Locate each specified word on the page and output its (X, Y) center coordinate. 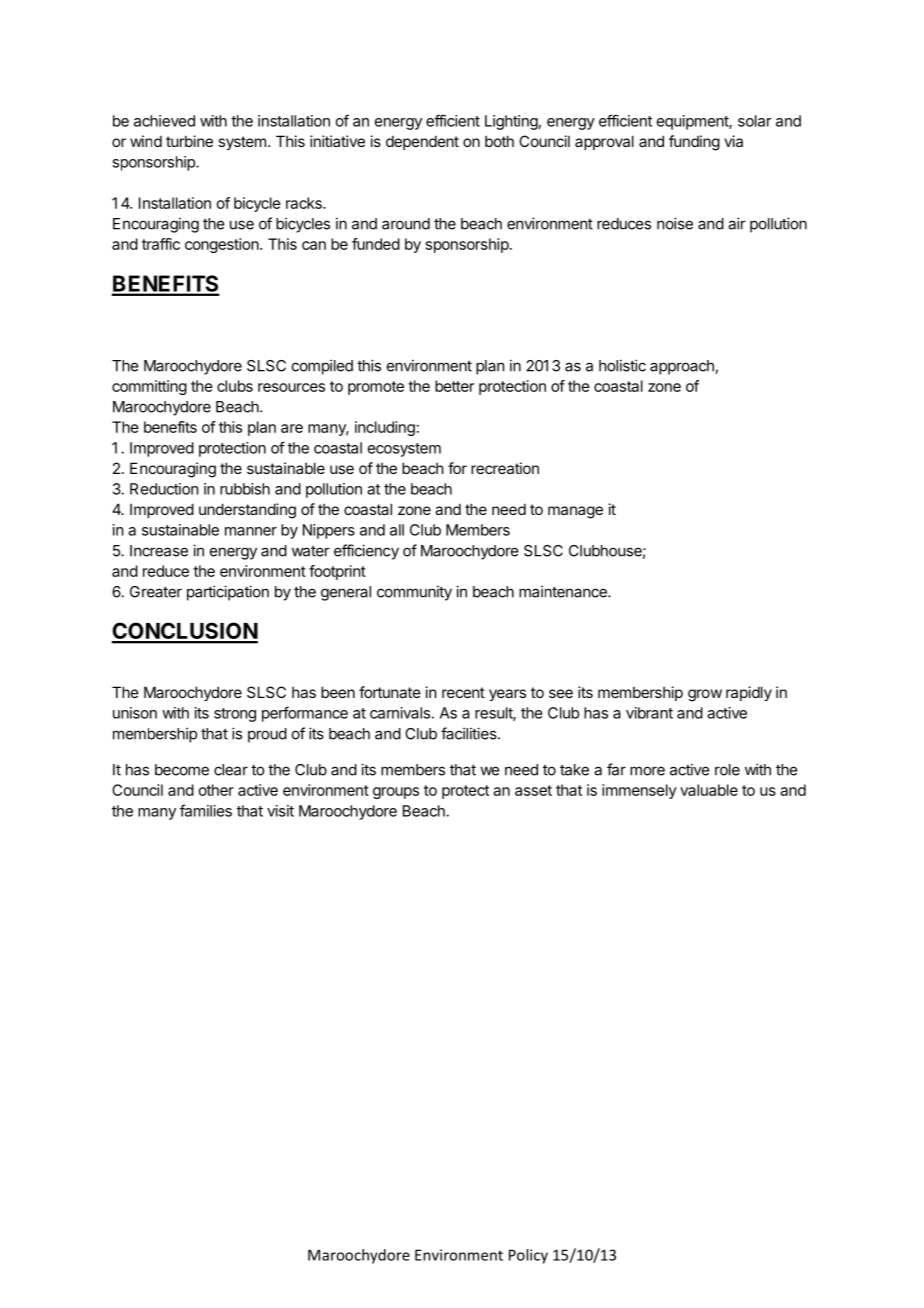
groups (396, 793)
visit (280, 811)
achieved (164, 121)
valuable (709, 790)
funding (694, 143)
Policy (528, 1256)
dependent (422, 142)
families (206, 810)
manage (575, 512)
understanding (247, 511)
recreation (505, 468)
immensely (639, 791)
